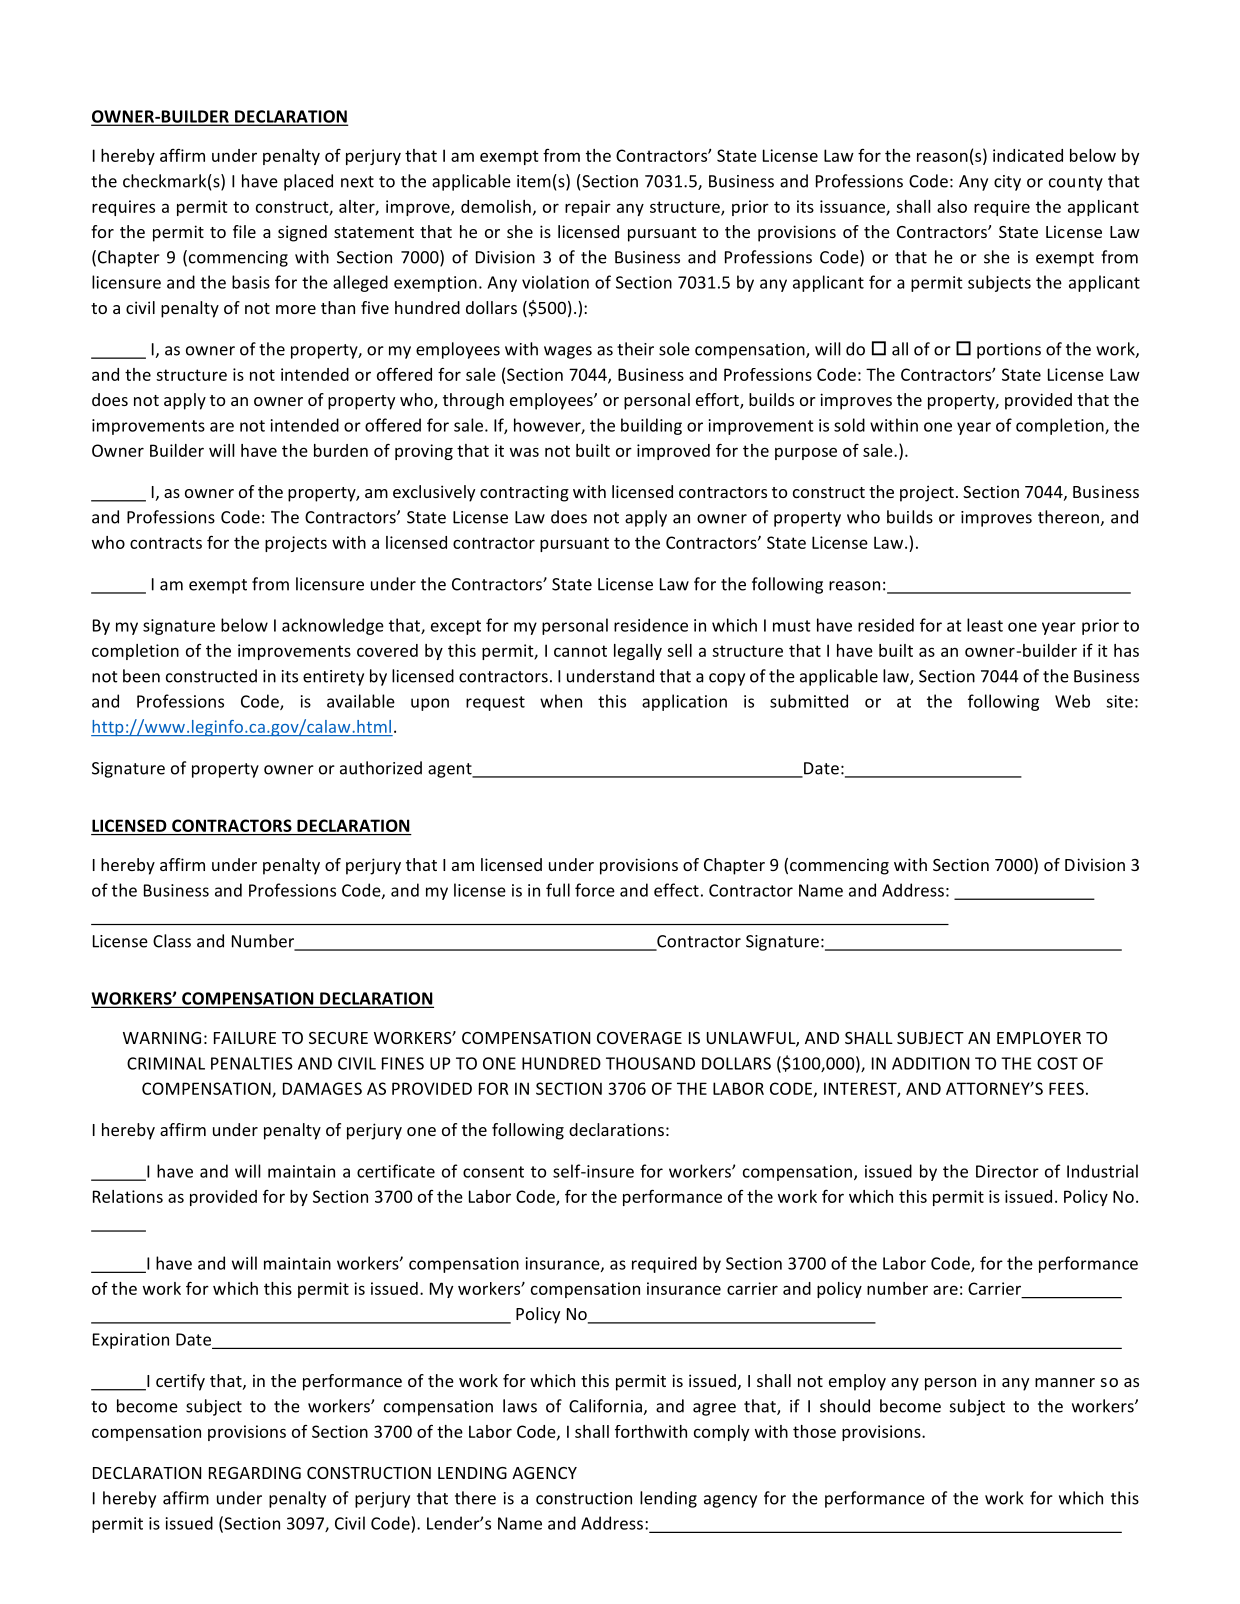  I want to click on Web, so click(1072, 701).
